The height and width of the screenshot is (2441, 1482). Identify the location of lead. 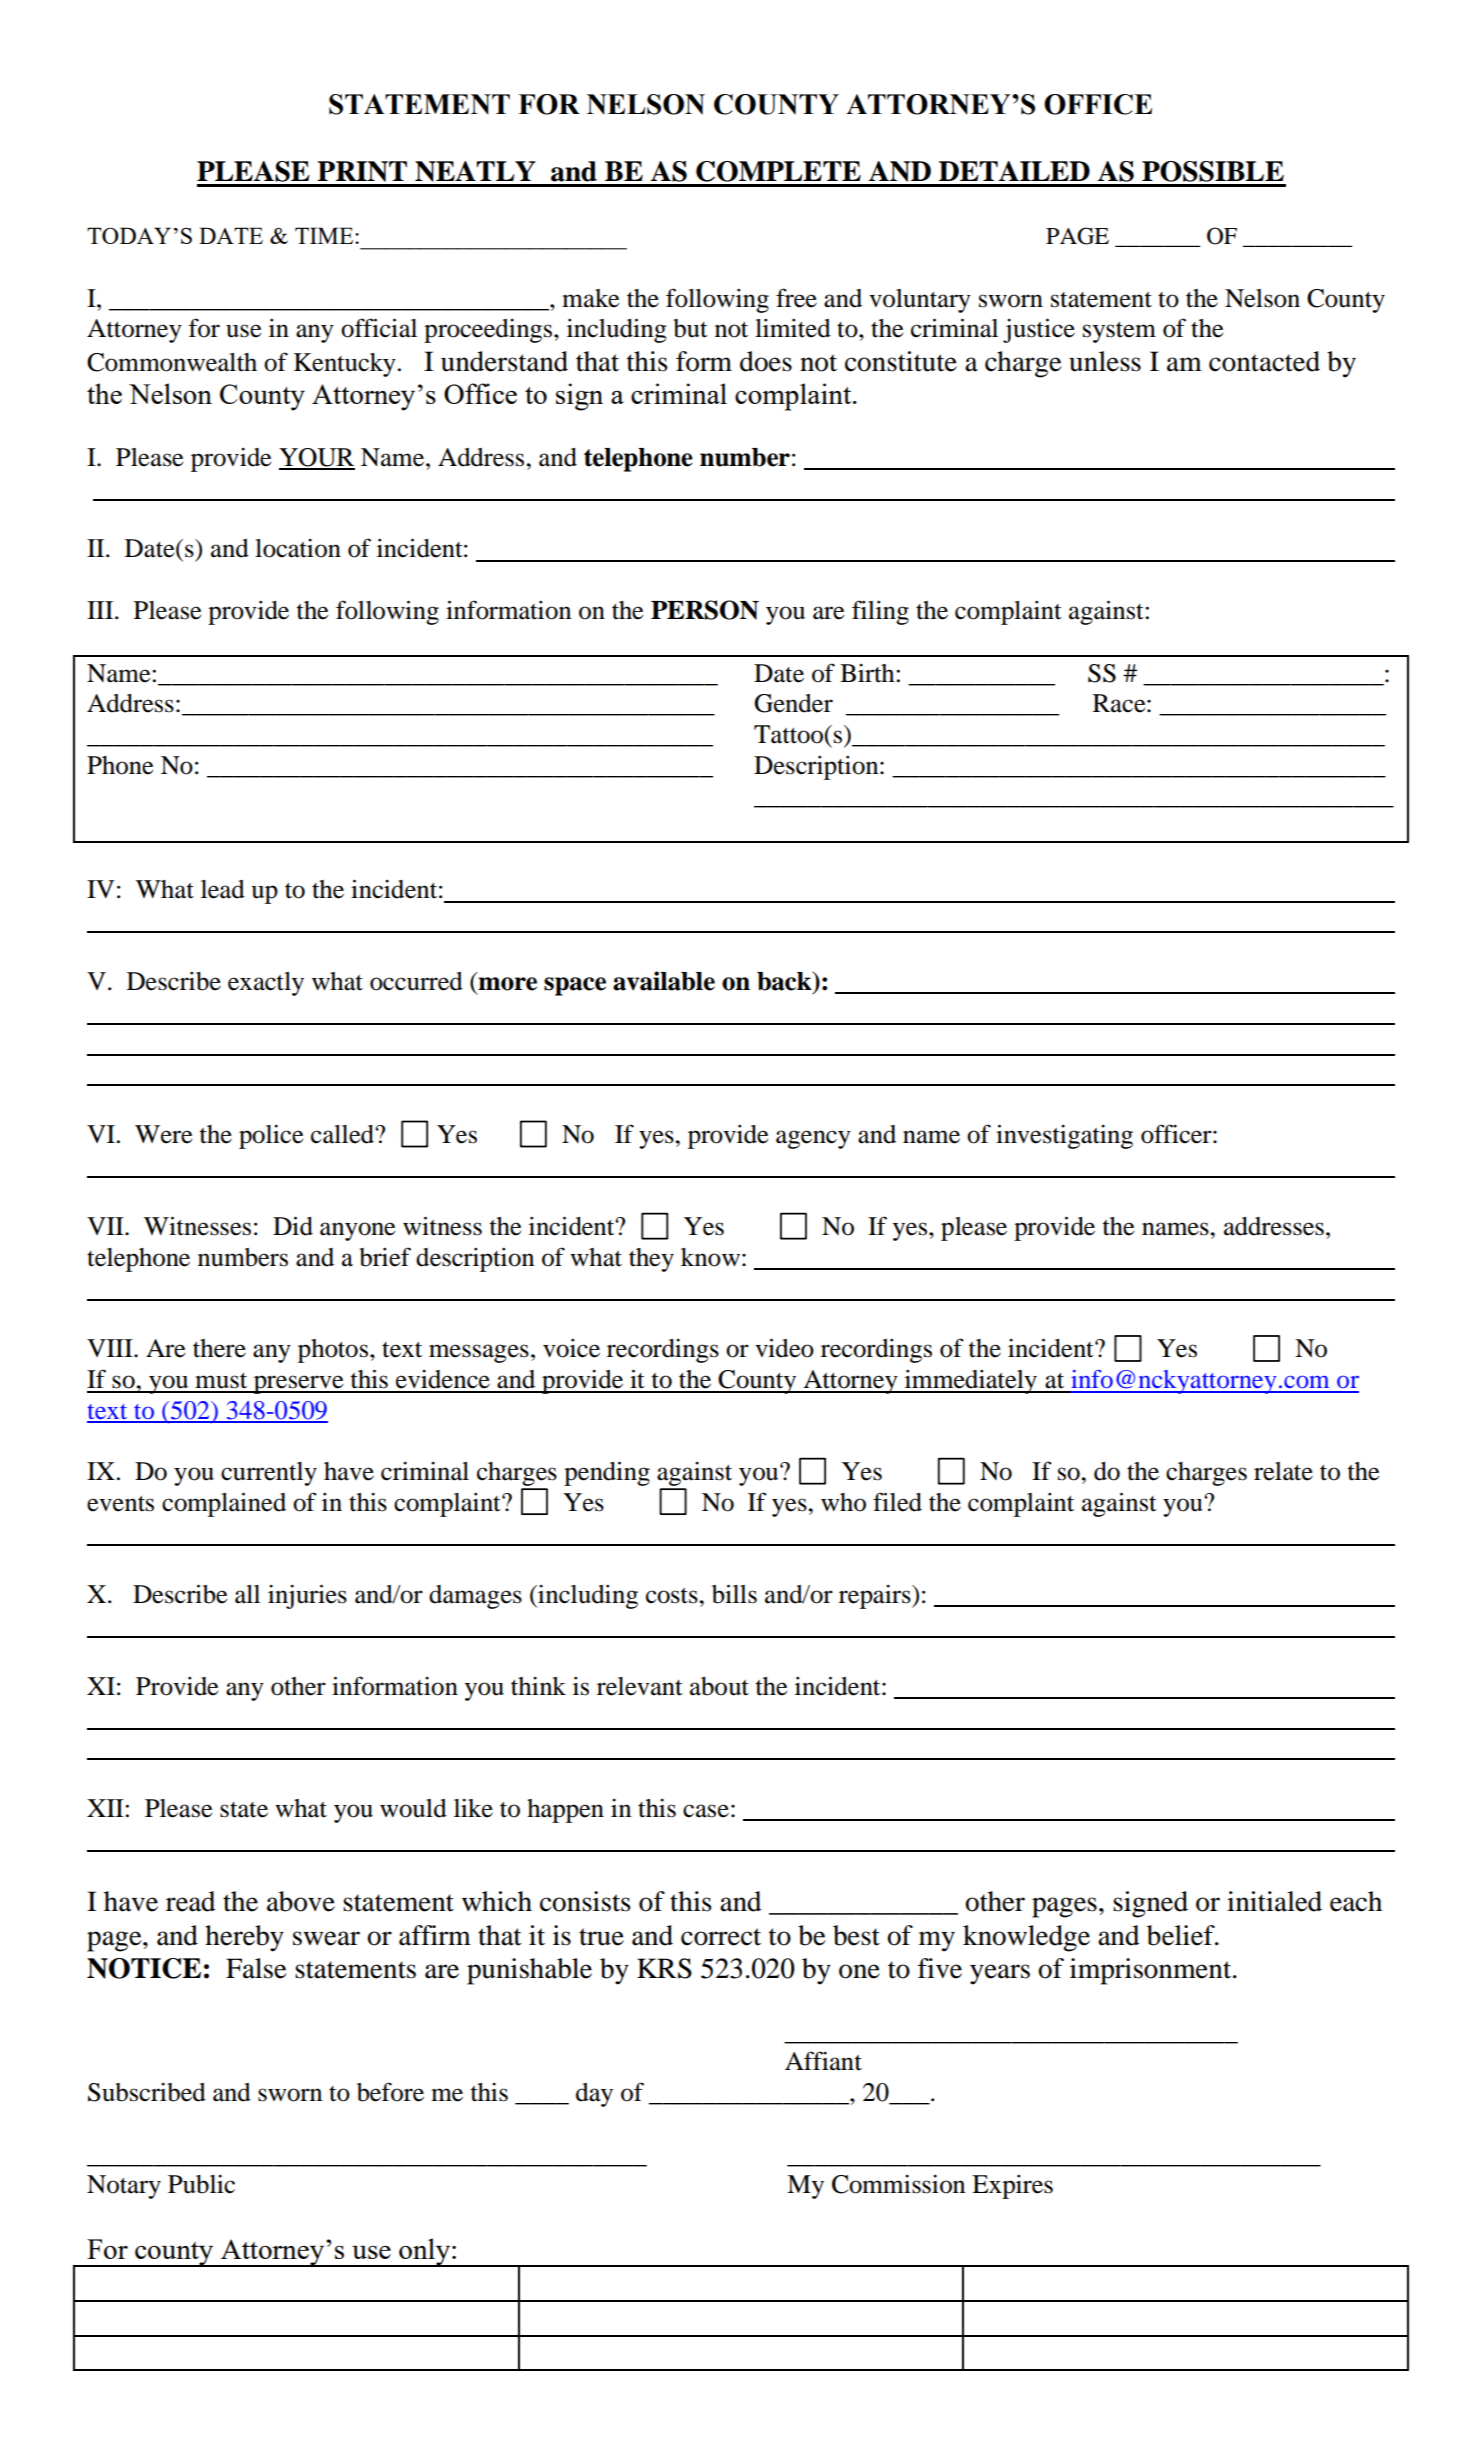
(223, 889).
